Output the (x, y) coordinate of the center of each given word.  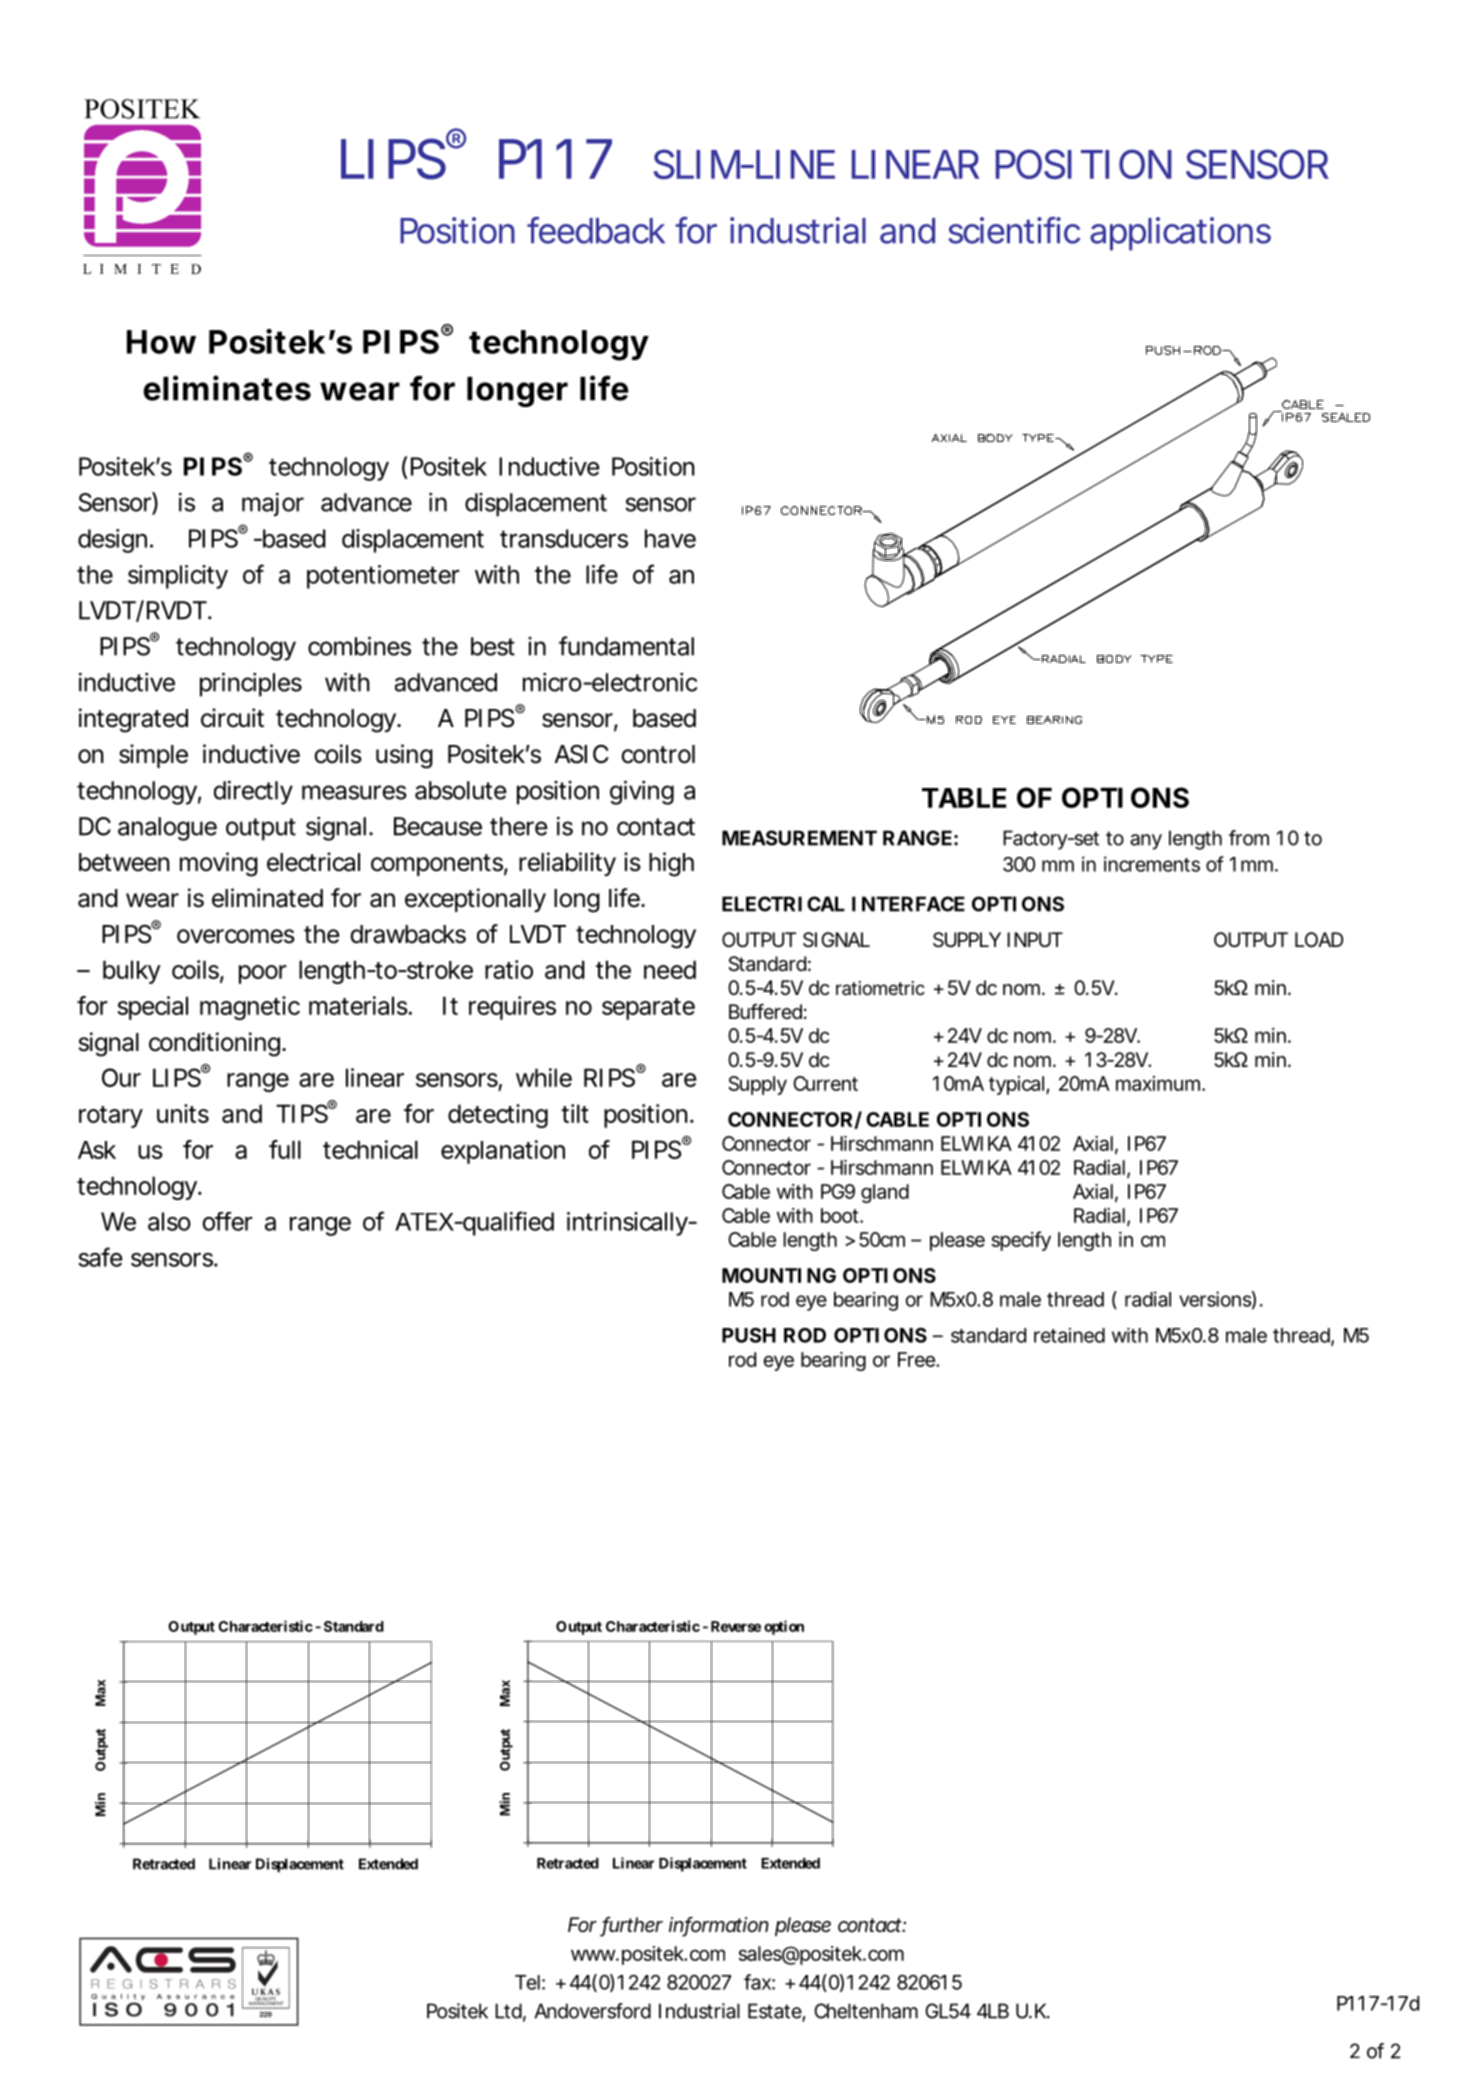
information (719, 1926)
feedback (596, 230)
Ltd (508, 2011)
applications (1180, 234)
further (632, 1926)
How (161, 342)
